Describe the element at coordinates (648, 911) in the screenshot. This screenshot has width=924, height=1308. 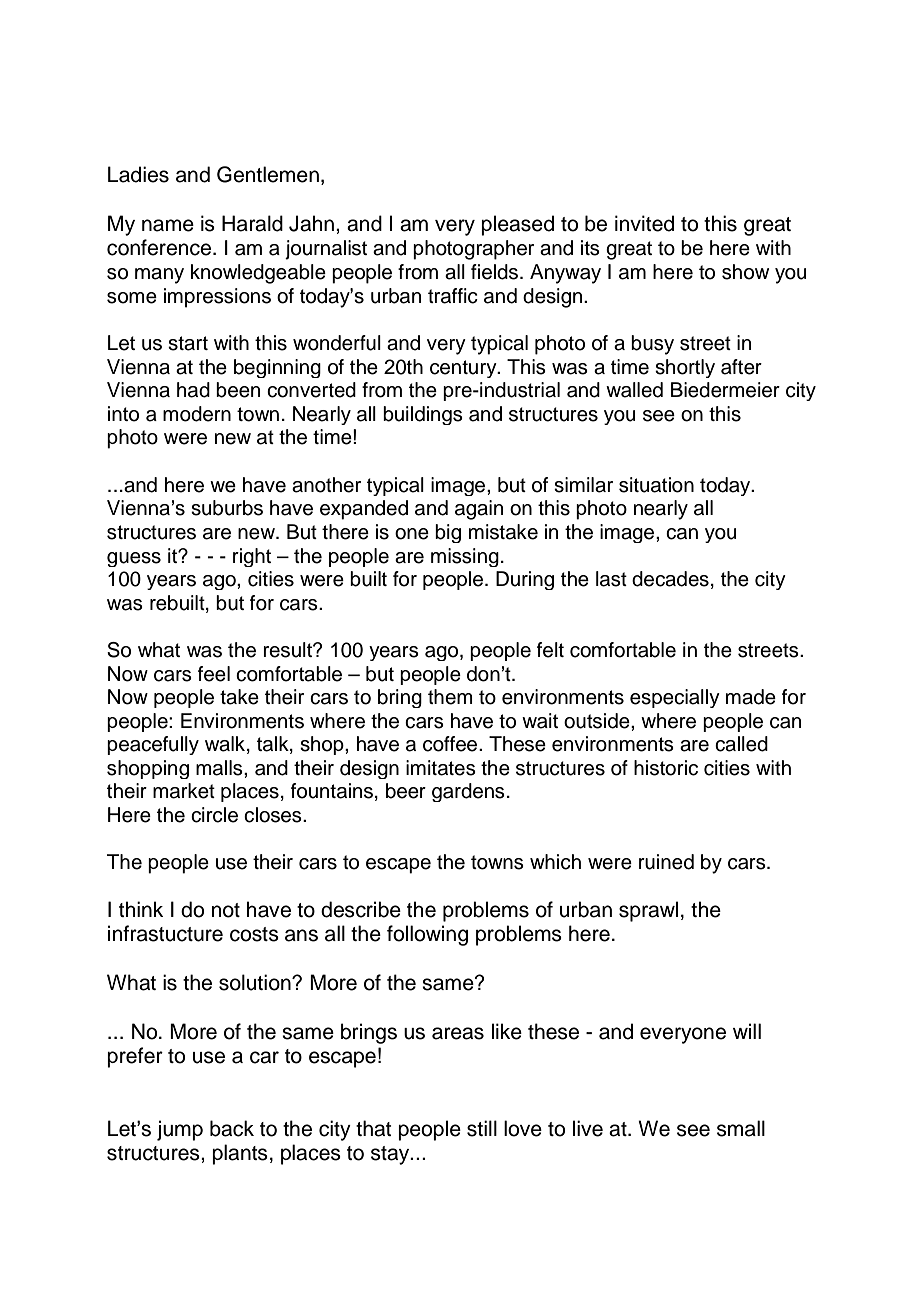
I see `sprawl` at that location.
